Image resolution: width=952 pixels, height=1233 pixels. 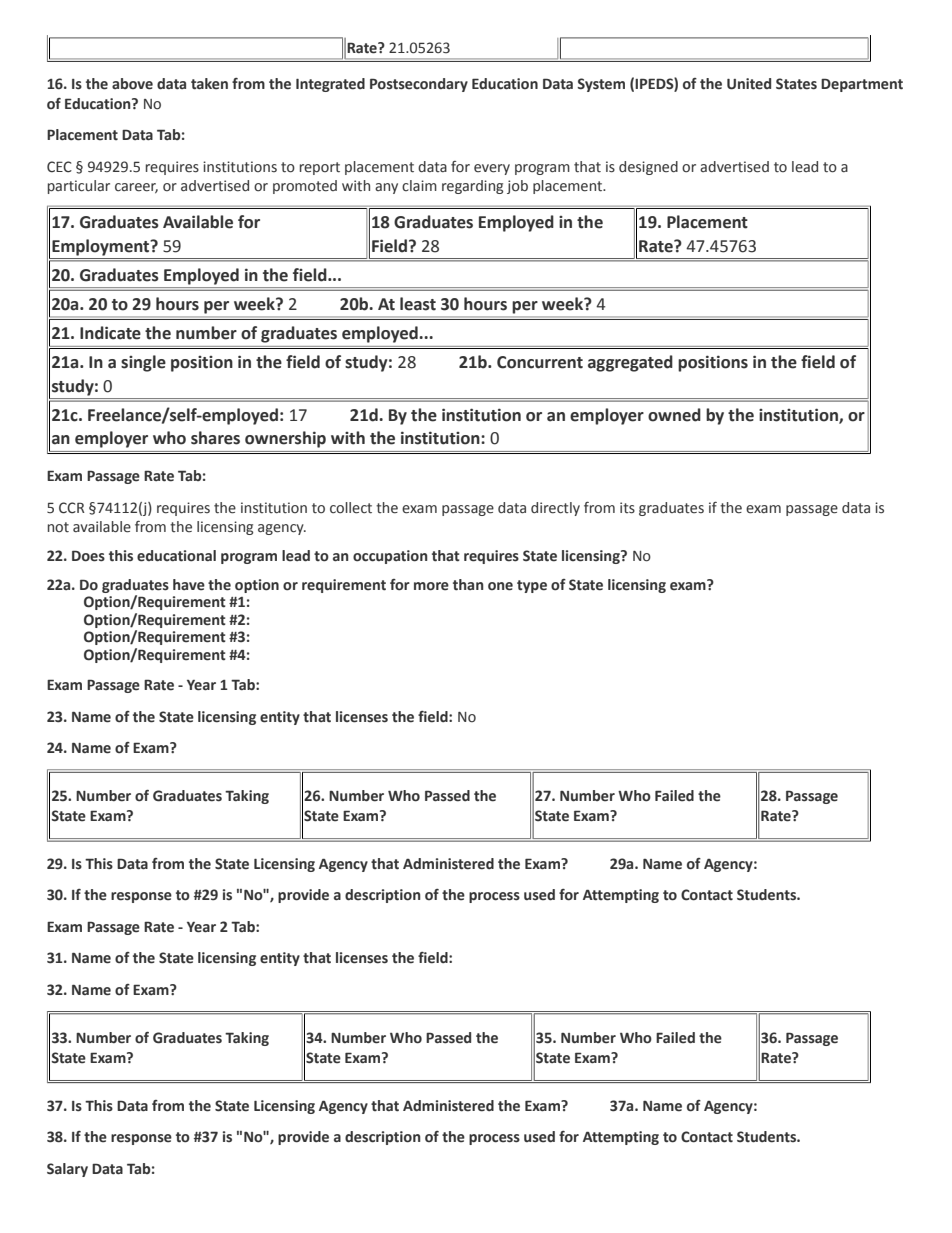 I want to click on Concurrent, so click(x=540, y=362).
